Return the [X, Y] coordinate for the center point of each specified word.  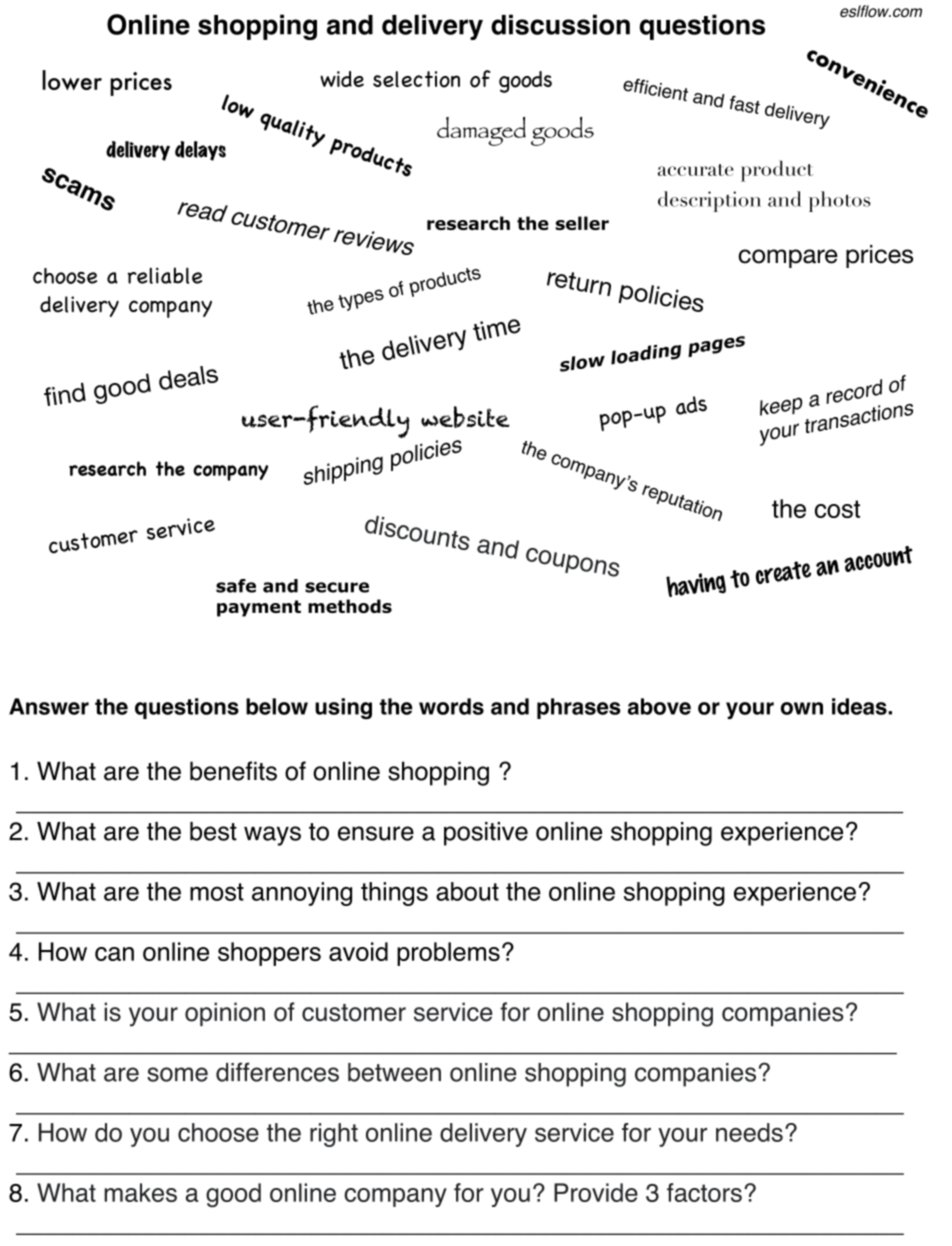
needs [749, 1132]
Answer [49, 706]
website [465, 417]
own [802, 708]
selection [416, 79]
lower [72, 80]
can [114, 954]
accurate [696, 170]
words [451, 706]
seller [582, 223]
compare [788, 258]
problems [448, 954]
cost [837, 509]
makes [140, 1192]
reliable [165, 275]
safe [236, 586]
